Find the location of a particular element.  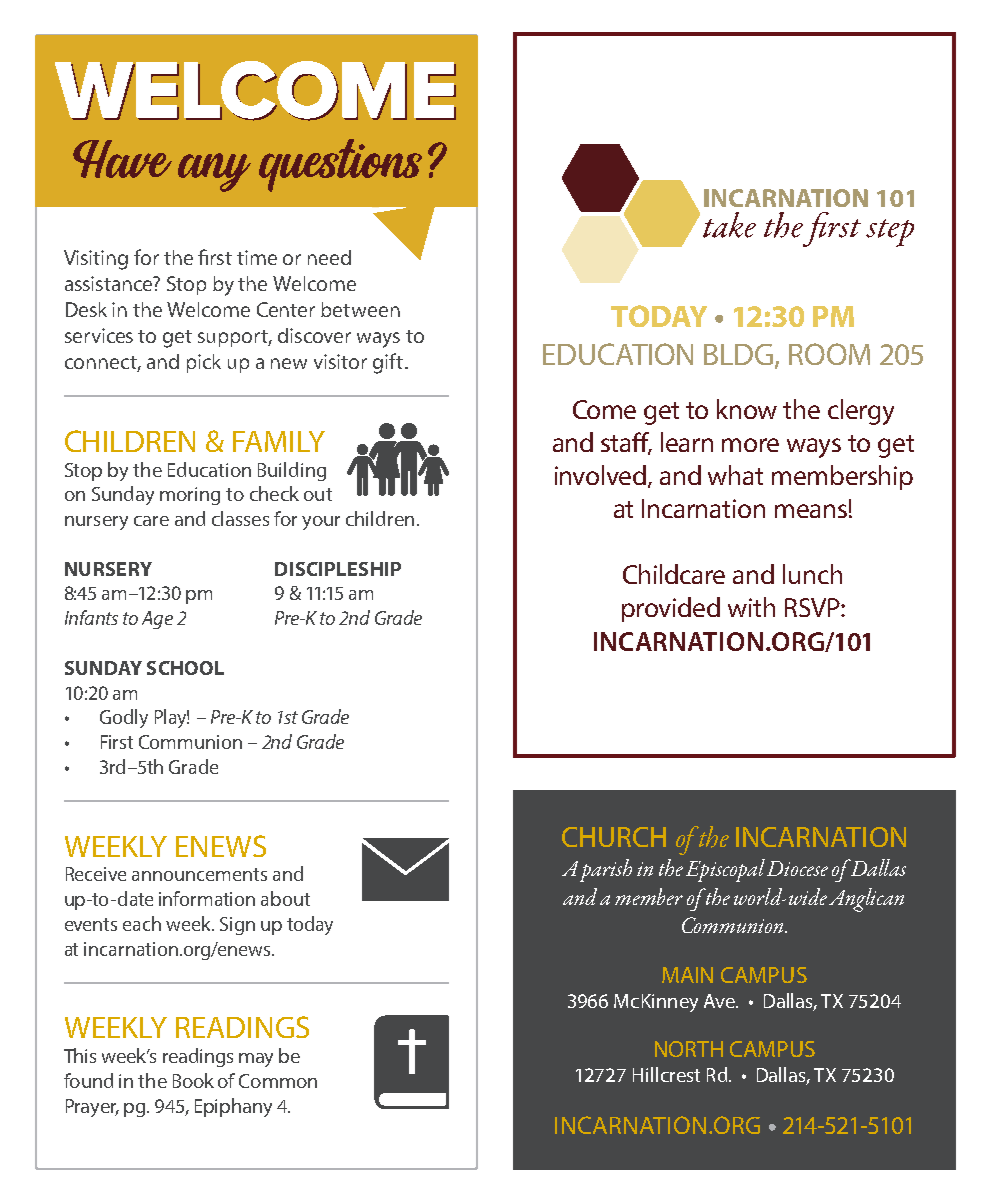

NORTH is located at coordinates (689, 1049).
